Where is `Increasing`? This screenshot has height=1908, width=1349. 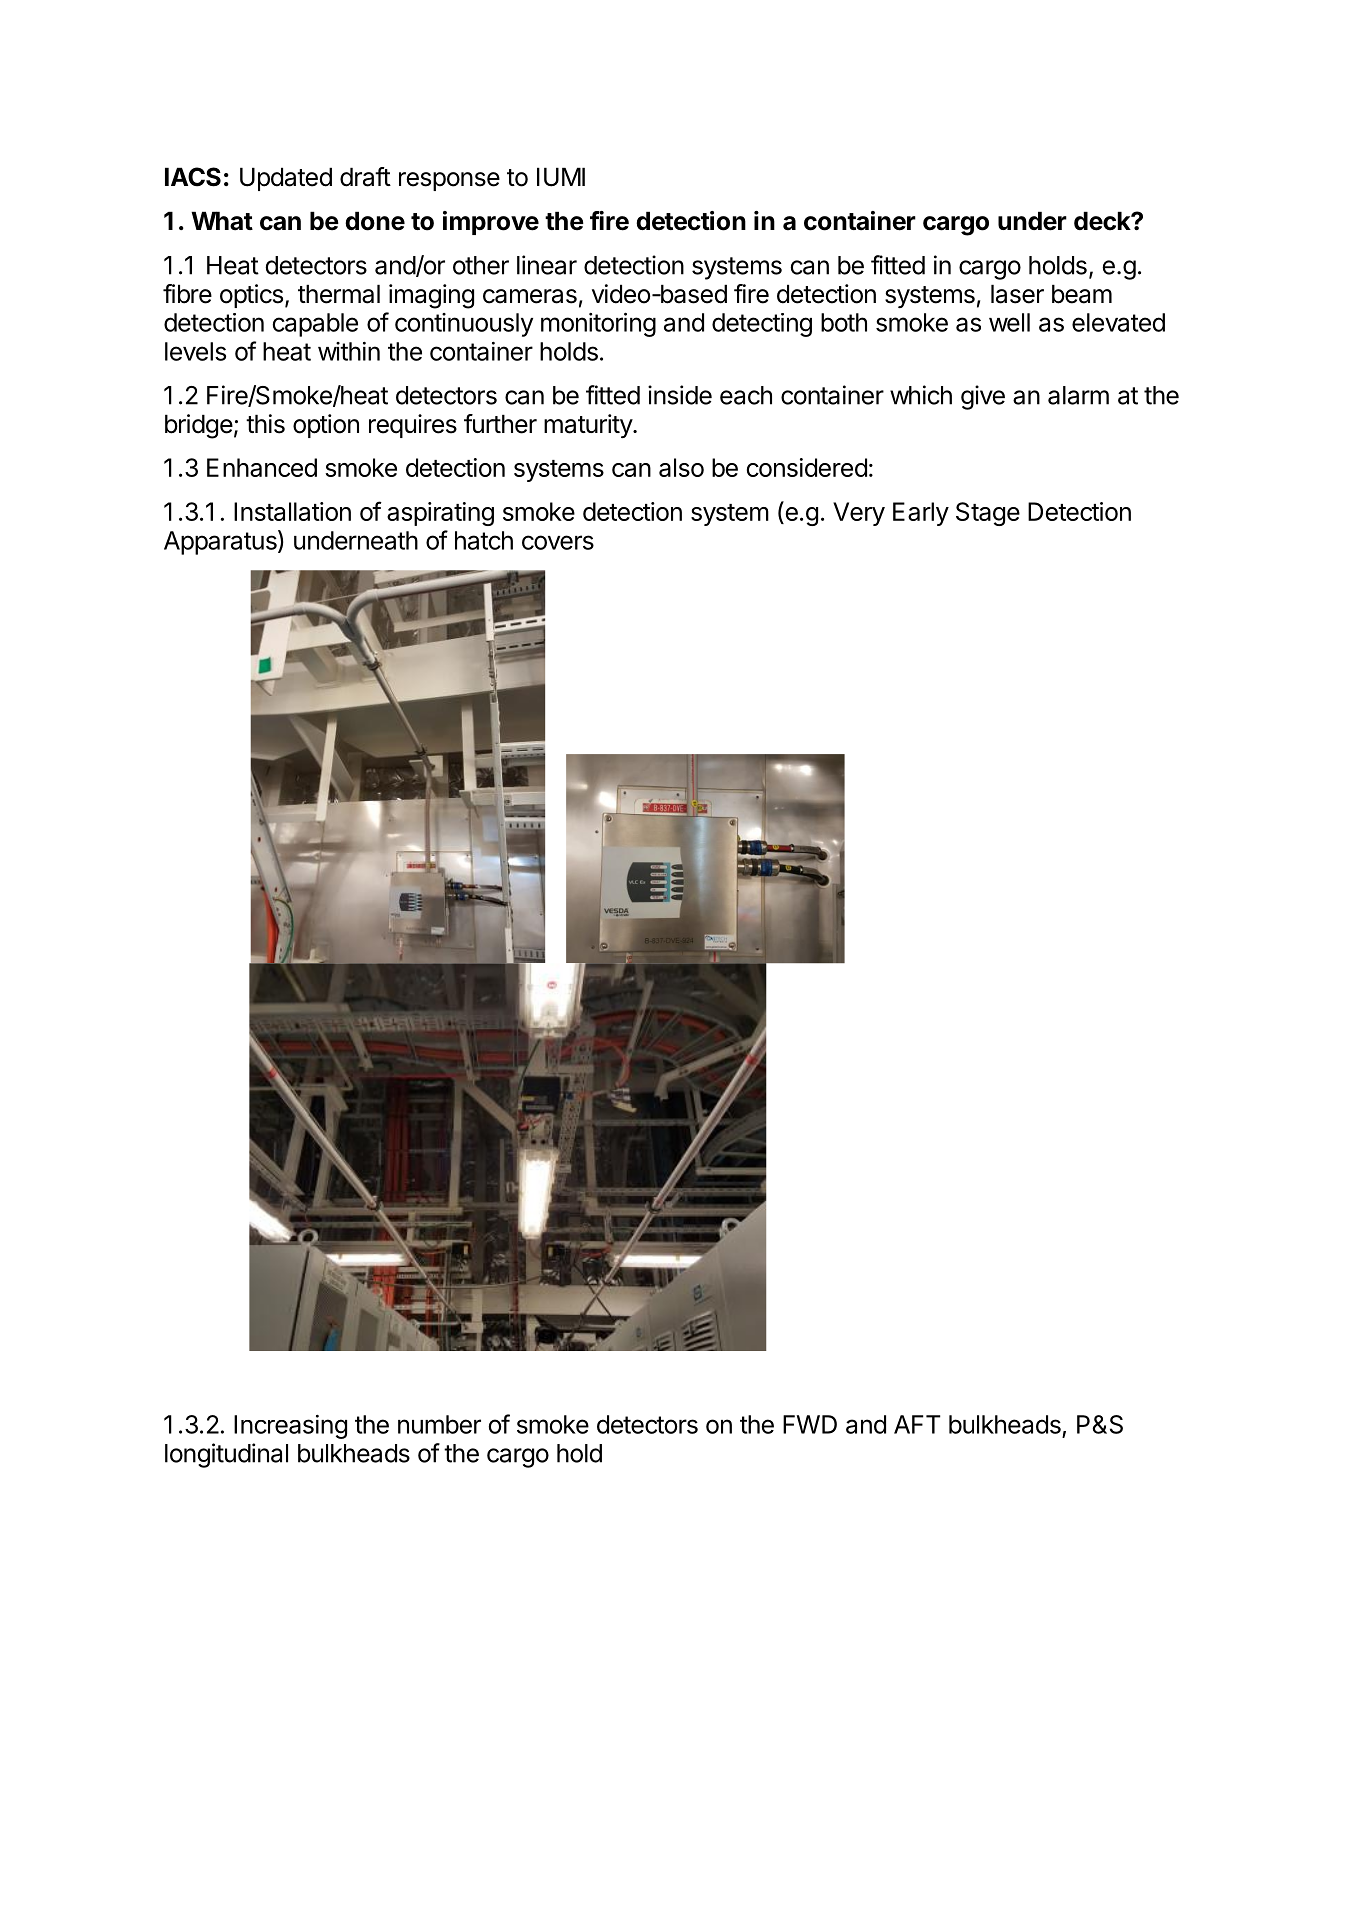
Increasing is located at coordinates (290, 1427).
